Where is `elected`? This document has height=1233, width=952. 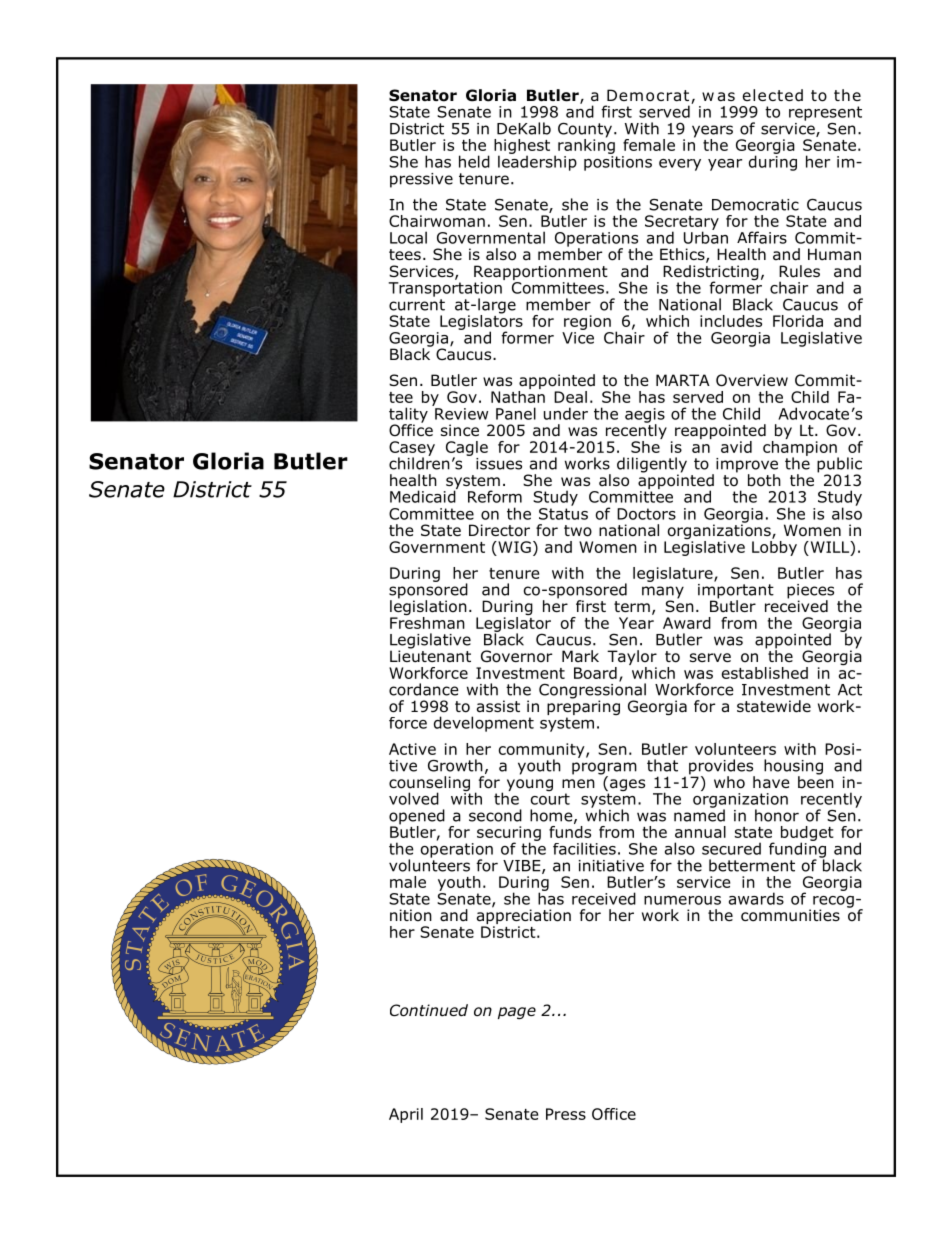 elected is located at coordinates (773, 95).
